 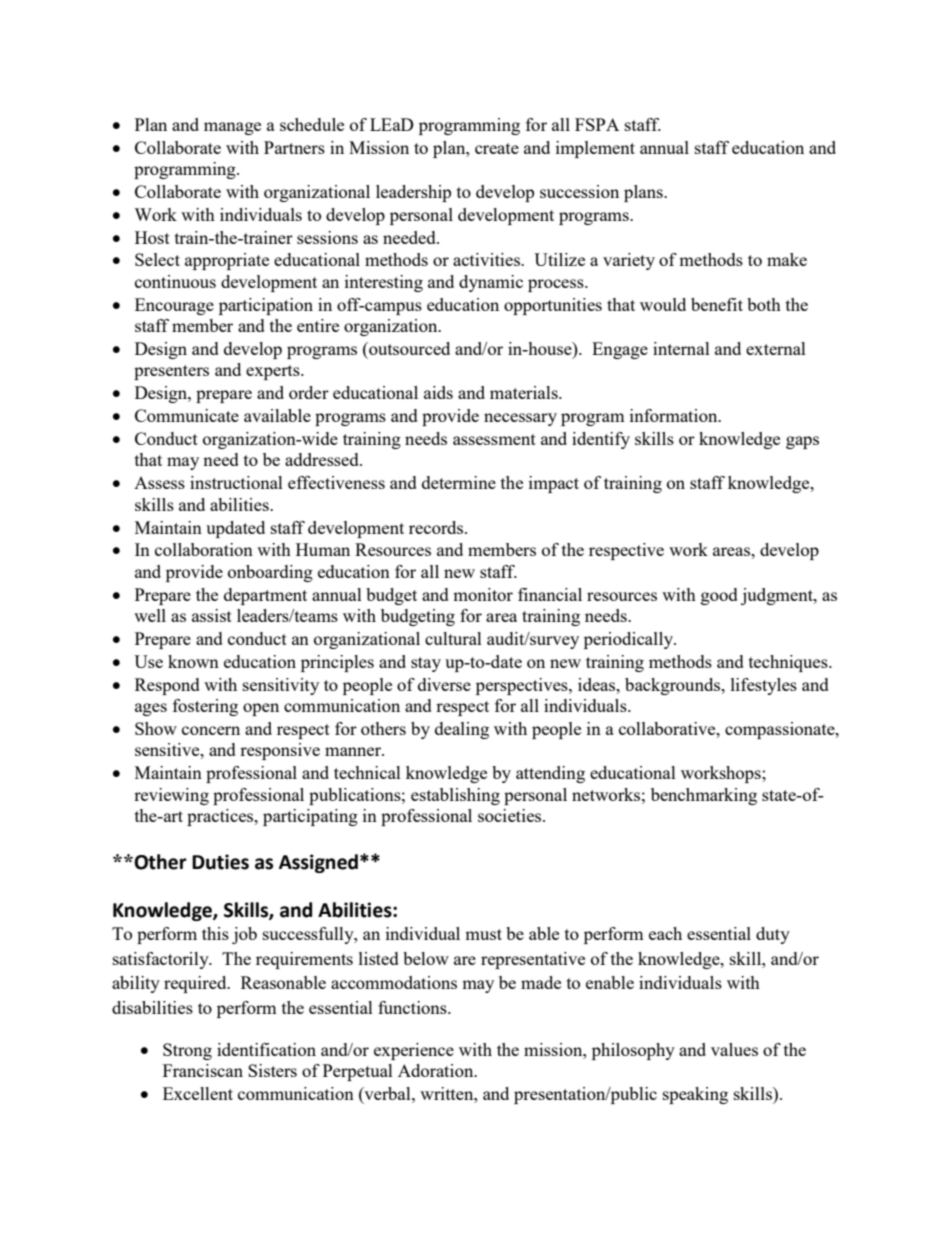 What do you see at coordinates (437, 1070) in the screenshot?
I see `Adoration` at bounding box center [437, 1070].
